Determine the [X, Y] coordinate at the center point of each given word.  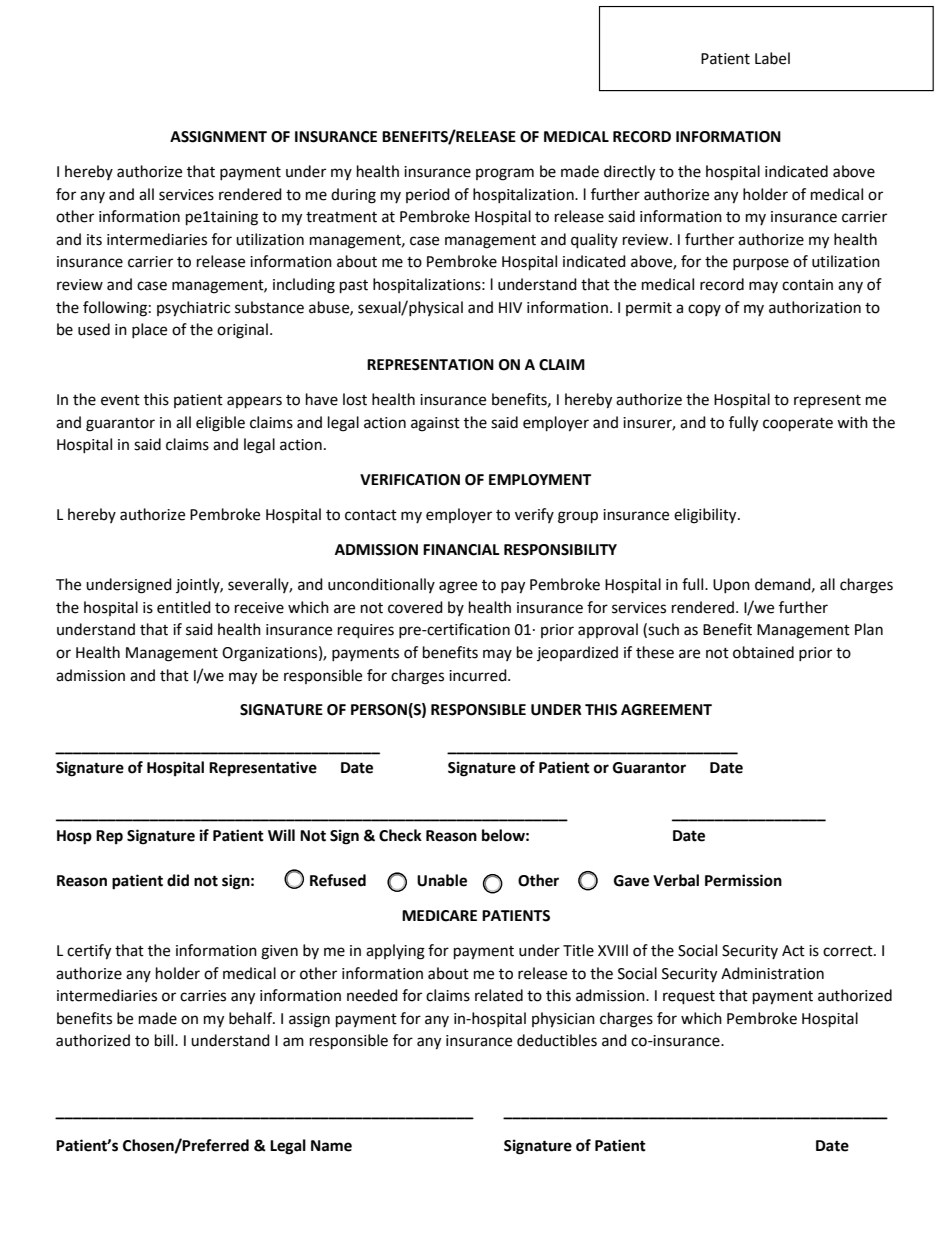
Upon [731, 586]
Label [772, 58]
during [353, 196]
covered [415, 607]
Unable [442, 880]
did [178, 880]
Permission [743, 880]
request [689, 998]
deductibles [557, 1040]
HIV [510, 307]
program [505, 174]
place [149, 330]
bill [165, 1040]
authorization [815, 307]
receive [259, 608]
